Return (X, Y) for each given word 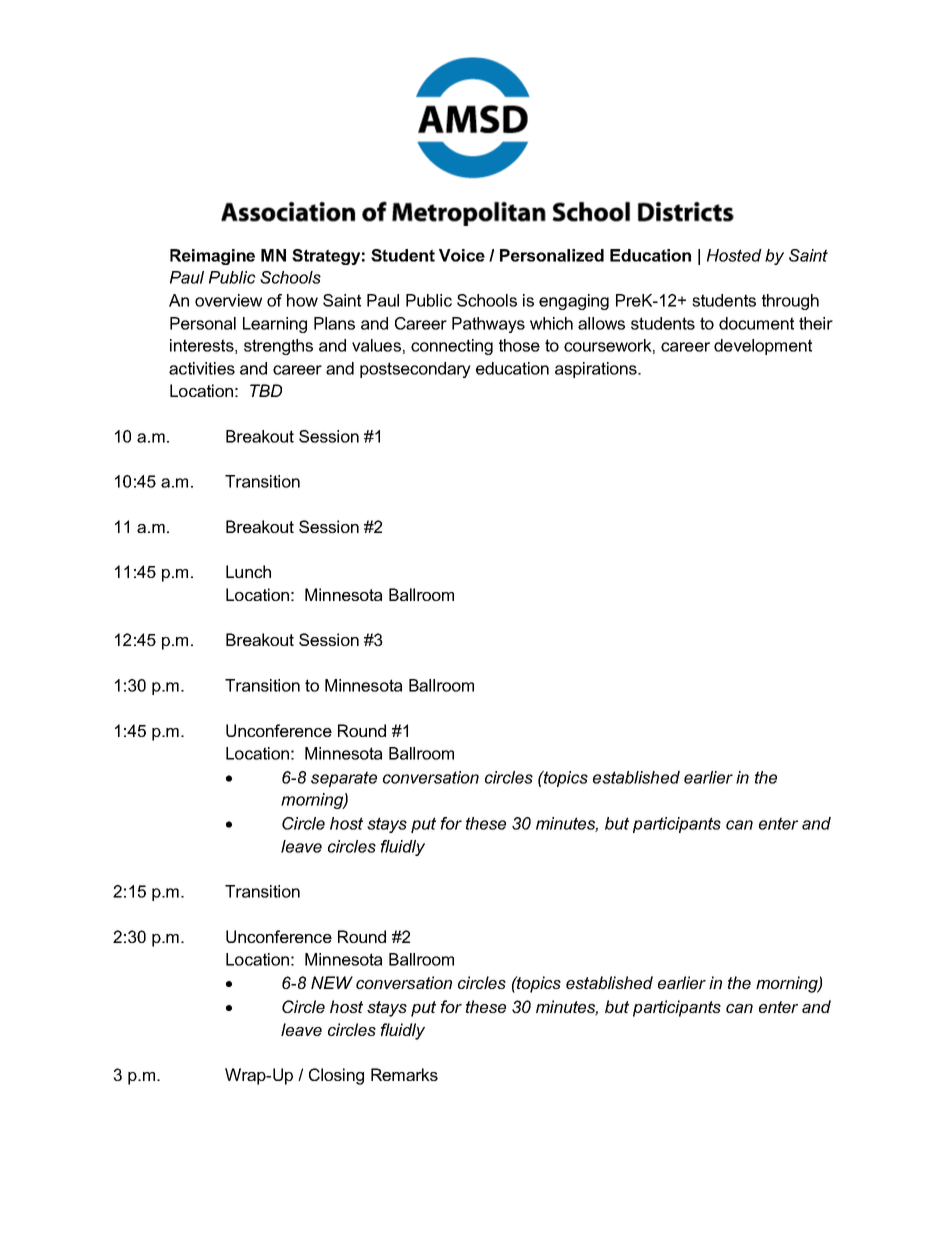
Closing (336, 1076)
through (790, 302)
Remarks (404, 1074)
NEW (332, 982)
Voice (462, 255)
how (302, 300)
